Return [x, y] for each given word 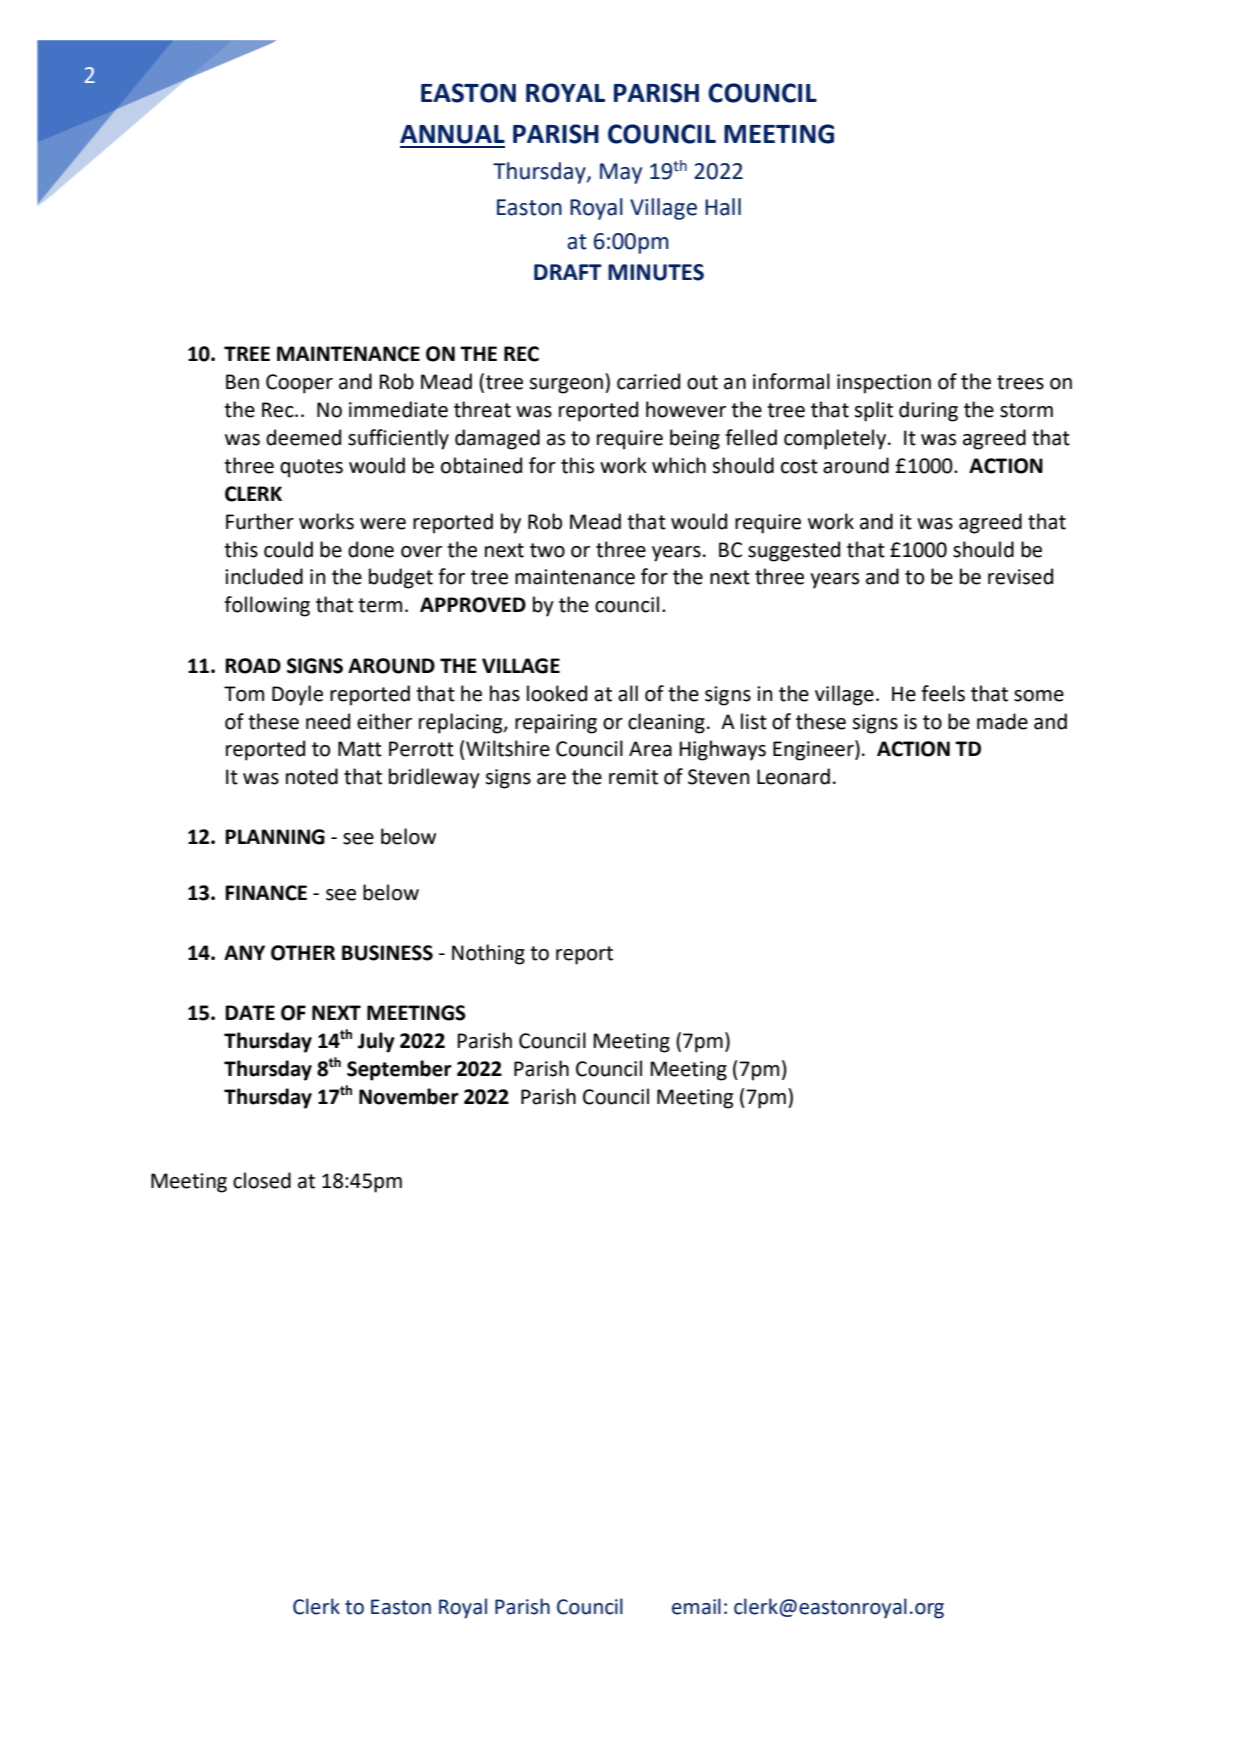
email [696, 1606]
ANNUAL [452, 134]
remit [633, 777]
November [409, 1096]
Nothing [488, 954]
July [376, 1042]
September [399, 1070]
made [1002, 721]
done [371, 549]
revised [1020, 576]
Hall [723, 207]
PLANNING [275, 837]
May [621, 173]
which [679, 465]
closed [262, 1180]
